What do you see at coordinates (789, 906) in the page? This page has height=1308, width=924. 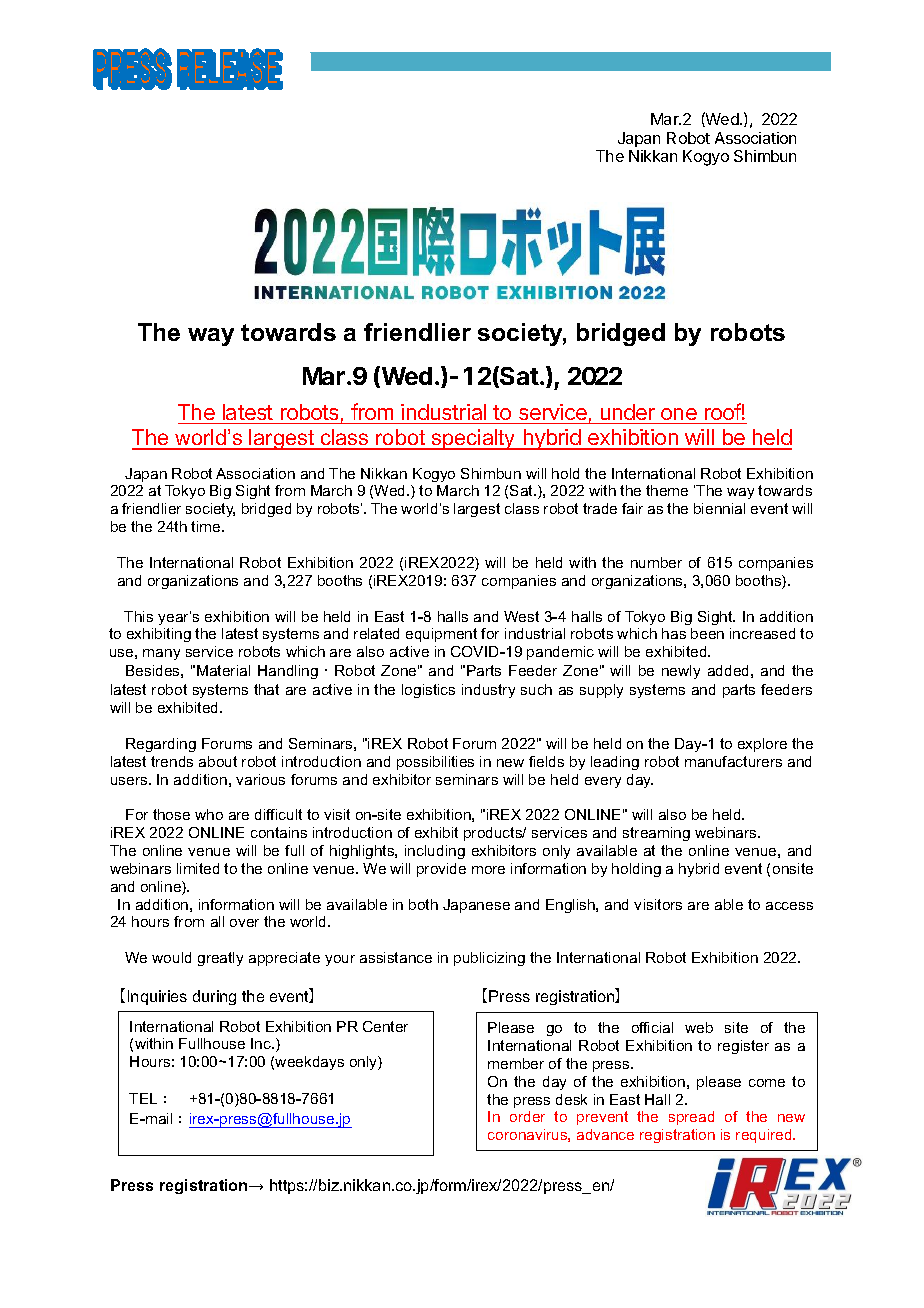 I see `access` at bounding box center [789, 906].
